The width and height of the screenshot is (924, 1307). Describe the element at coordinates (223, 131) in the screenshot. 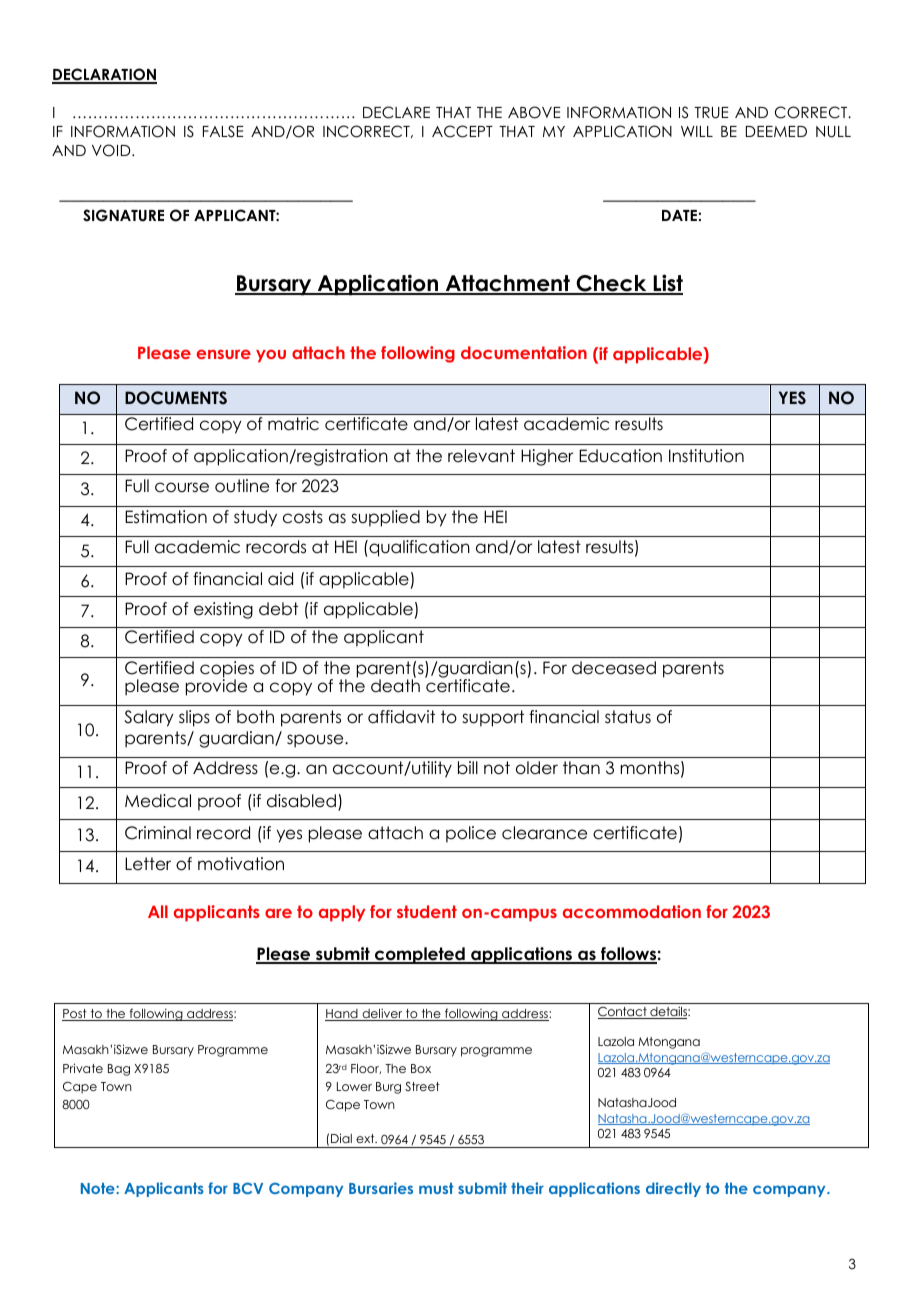

I see `FALSE` at that location.
